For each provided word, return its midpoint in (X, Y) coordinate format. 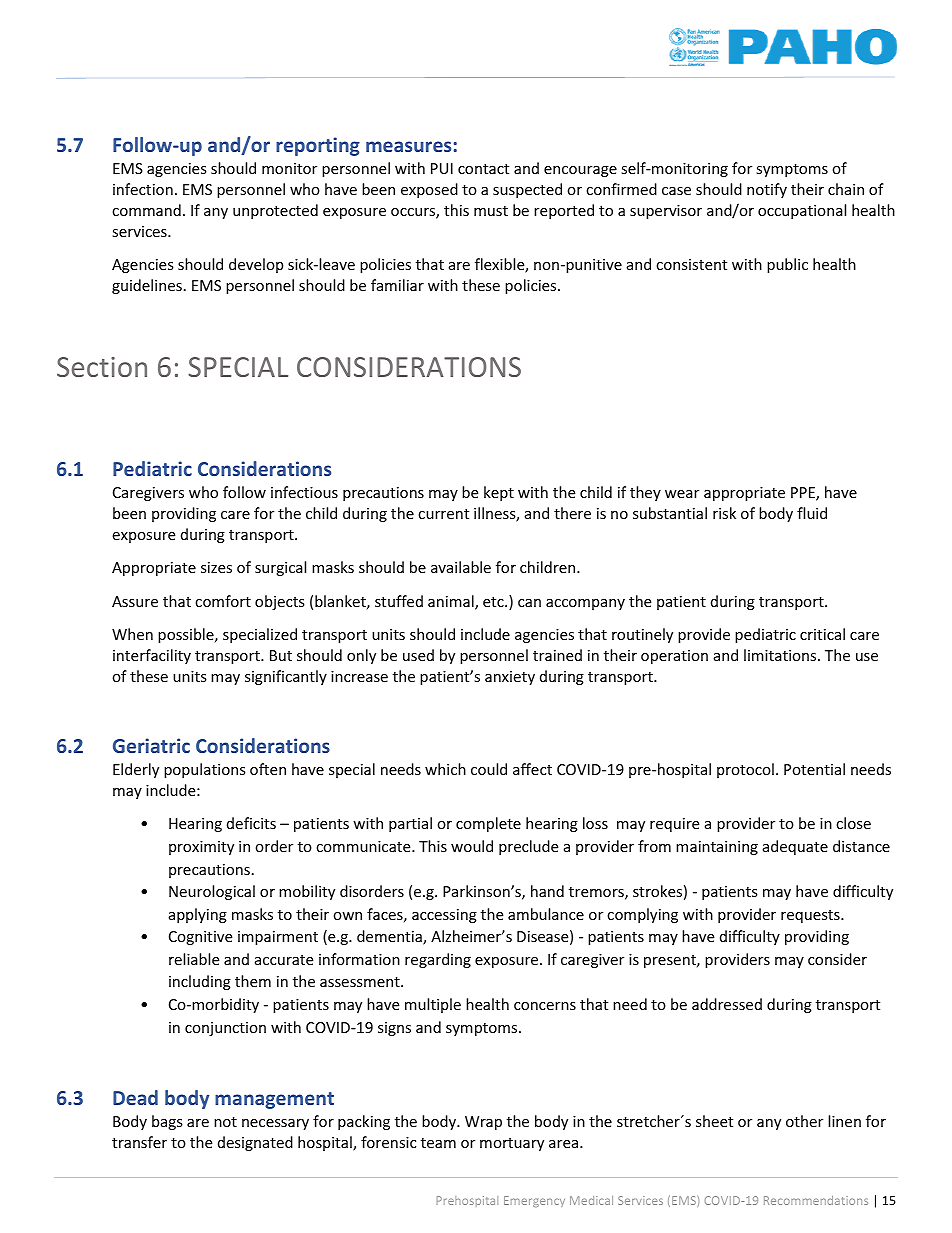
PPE (804, 494)
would (472, 846)
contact (483, 169)
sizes (216, 567)
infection (143, 189)
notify (767, 190)
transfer (139, 1142)
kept (499, 493)
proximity (201, 848)
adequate (795, 847)
